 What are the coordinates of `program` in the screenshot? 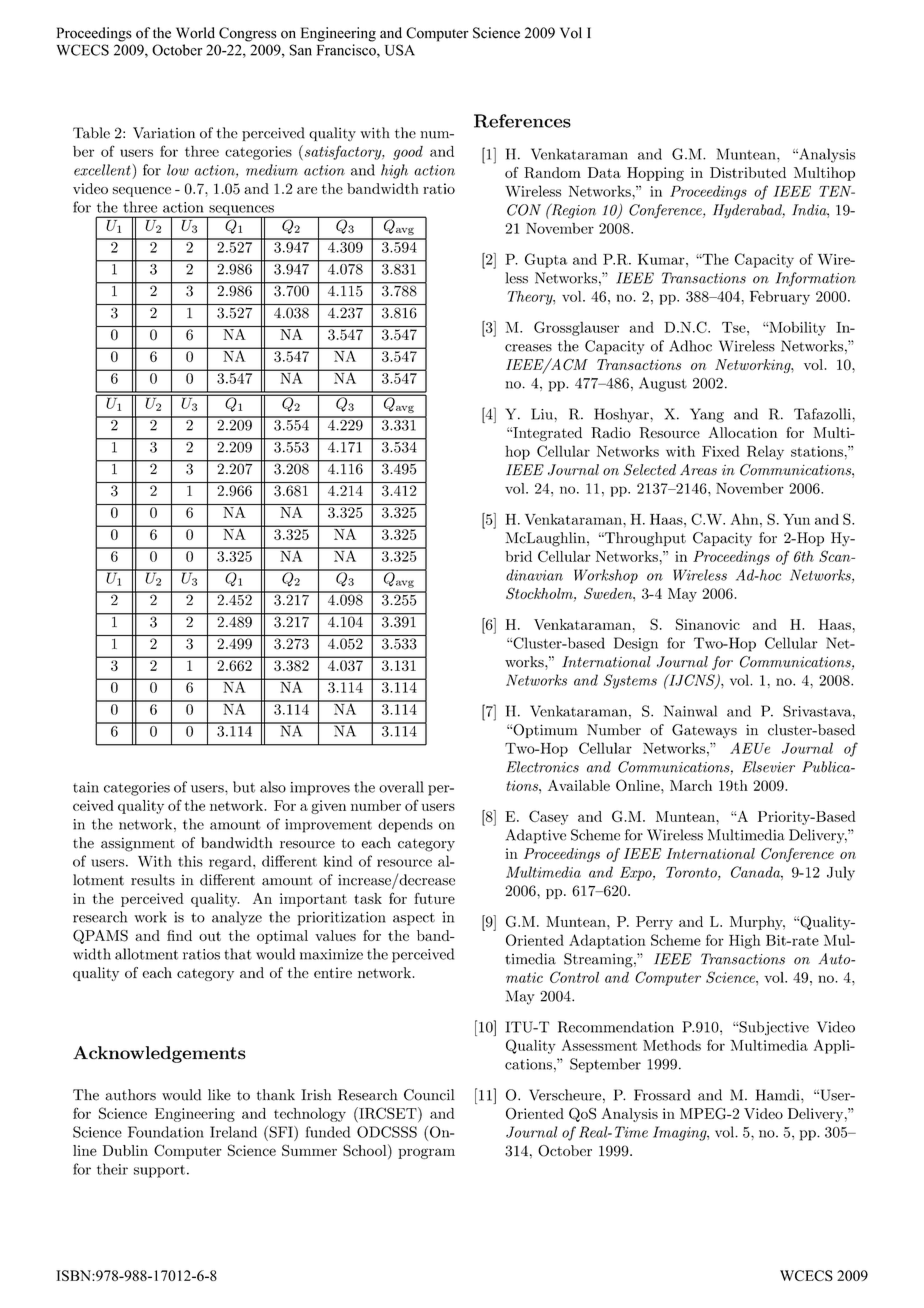 It's located at (426, 1153).
